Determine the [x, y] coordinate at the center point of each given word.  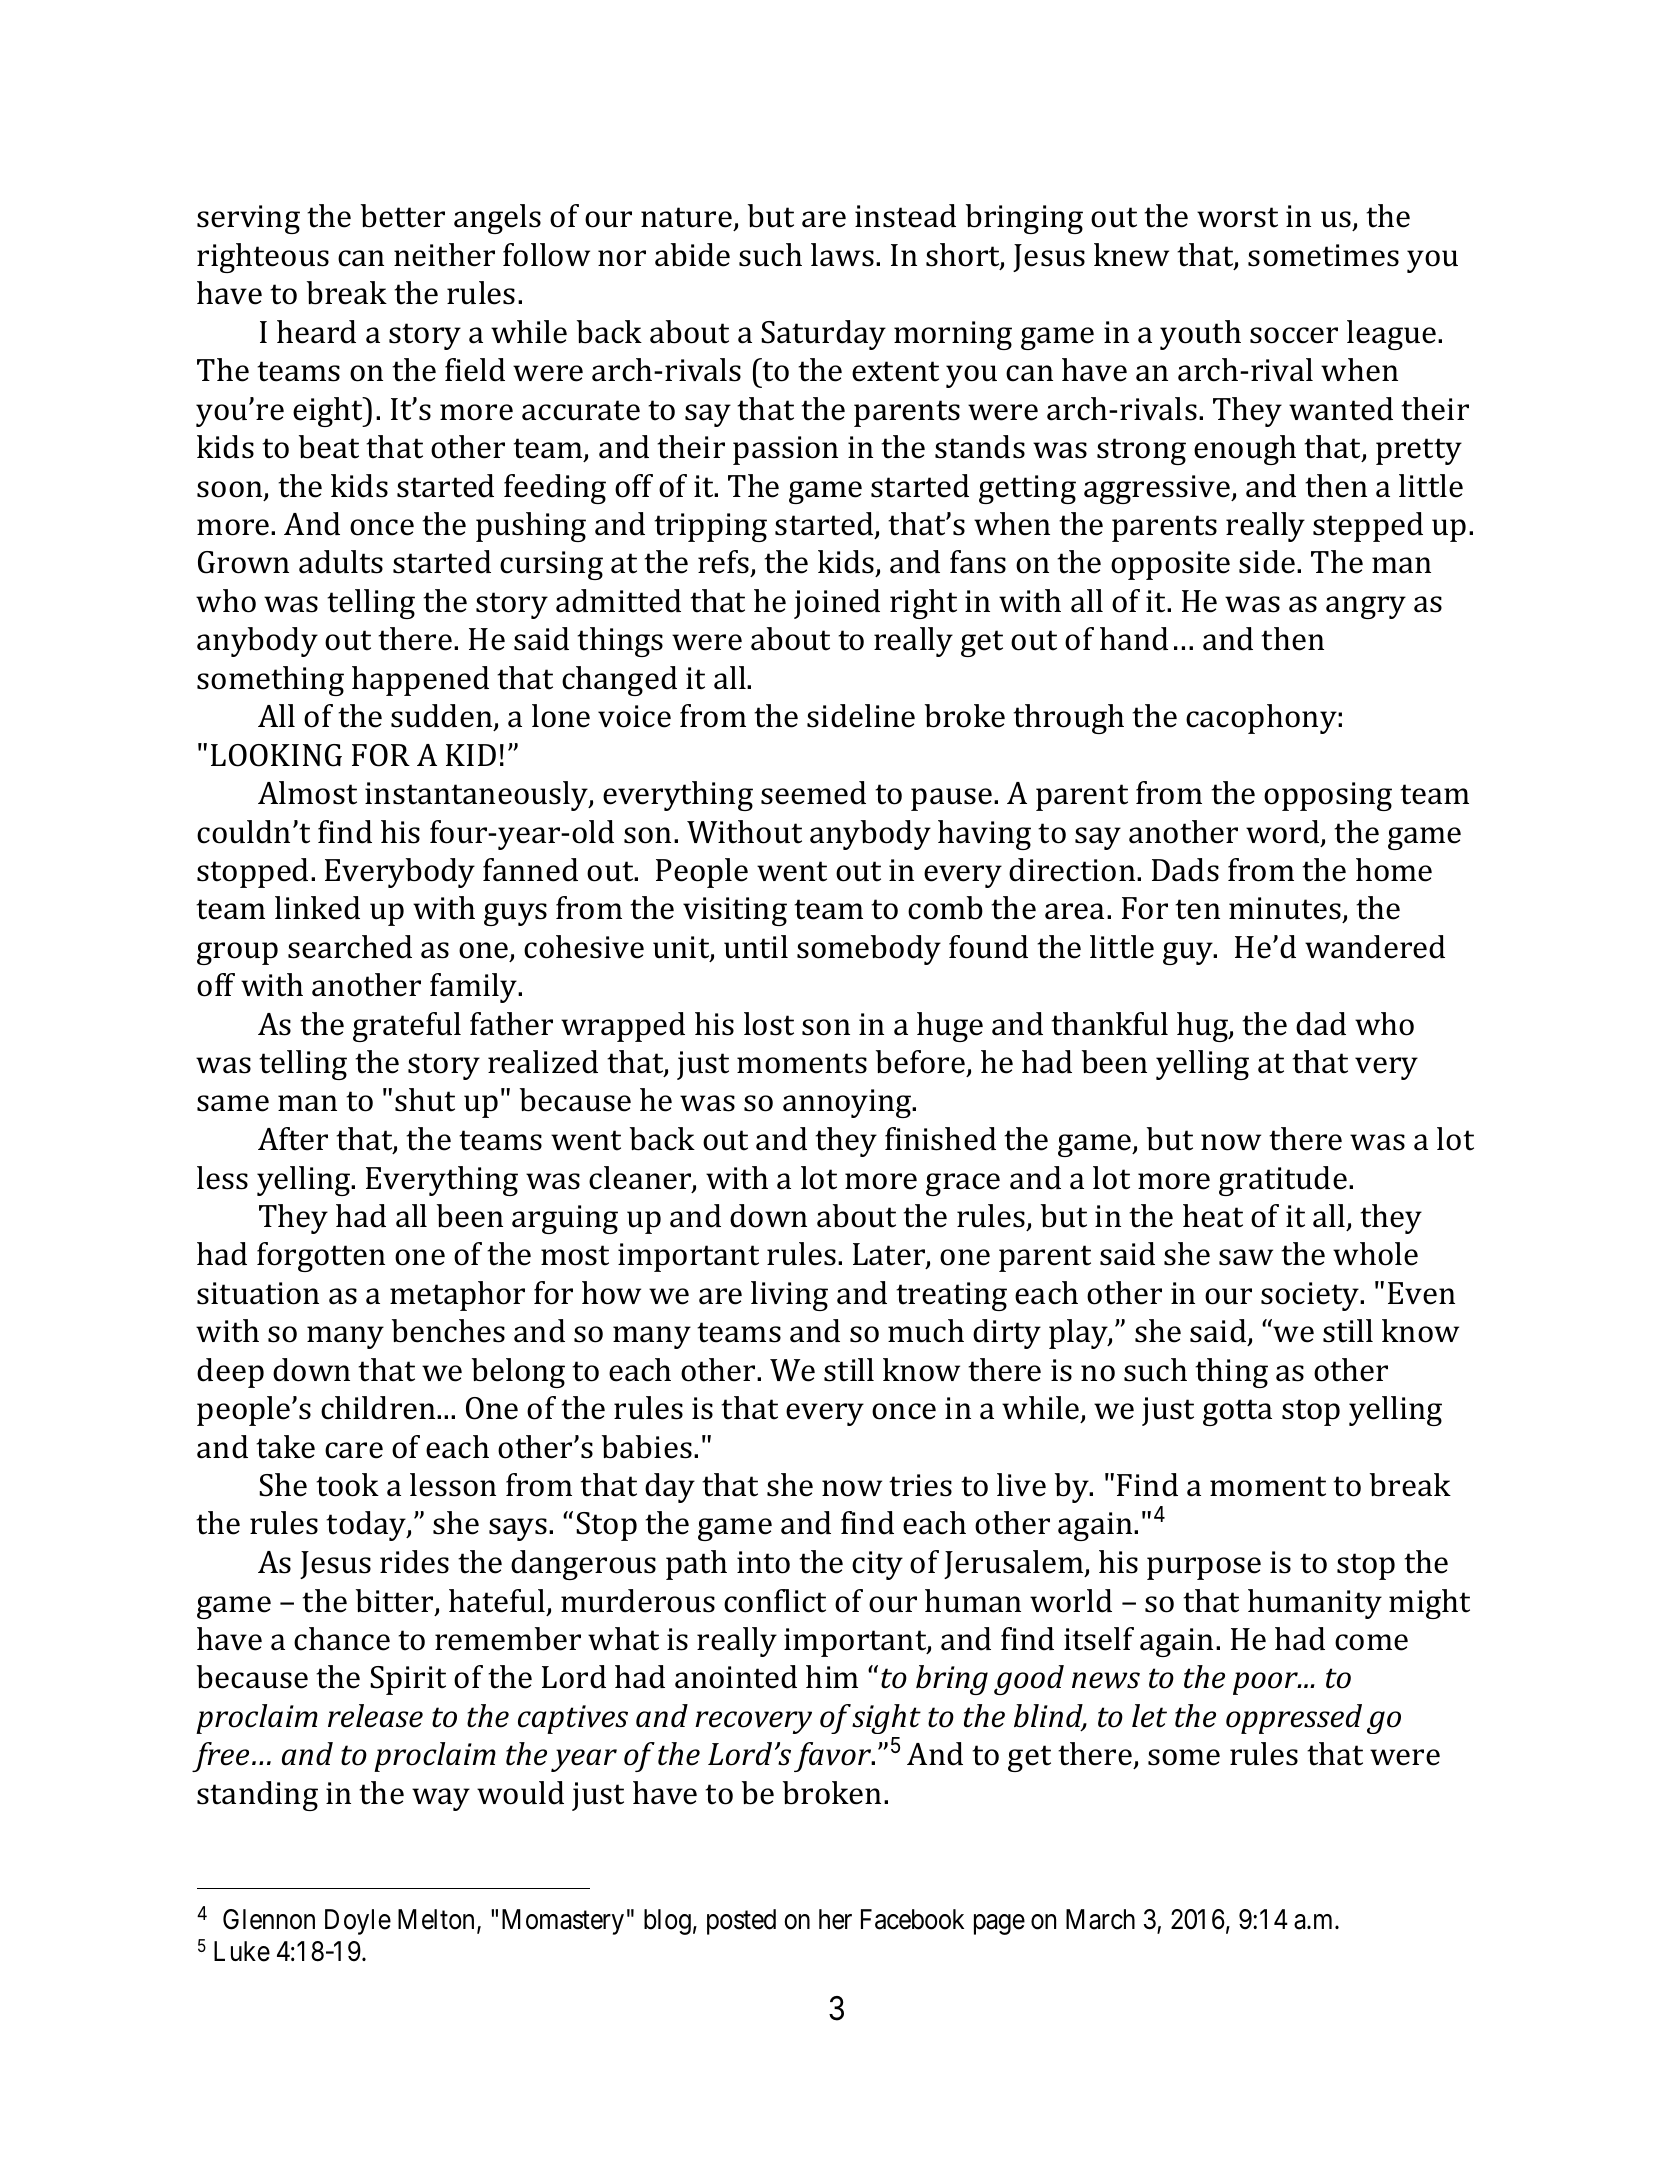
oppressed [1294, 1719]
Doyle [358, 1922]
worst [1237, 217]
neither [444, 255]
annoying [848, 1103]
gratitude [1283, 1181]
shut [425, 1100]
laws [842, 255]
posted [741, 1922]
